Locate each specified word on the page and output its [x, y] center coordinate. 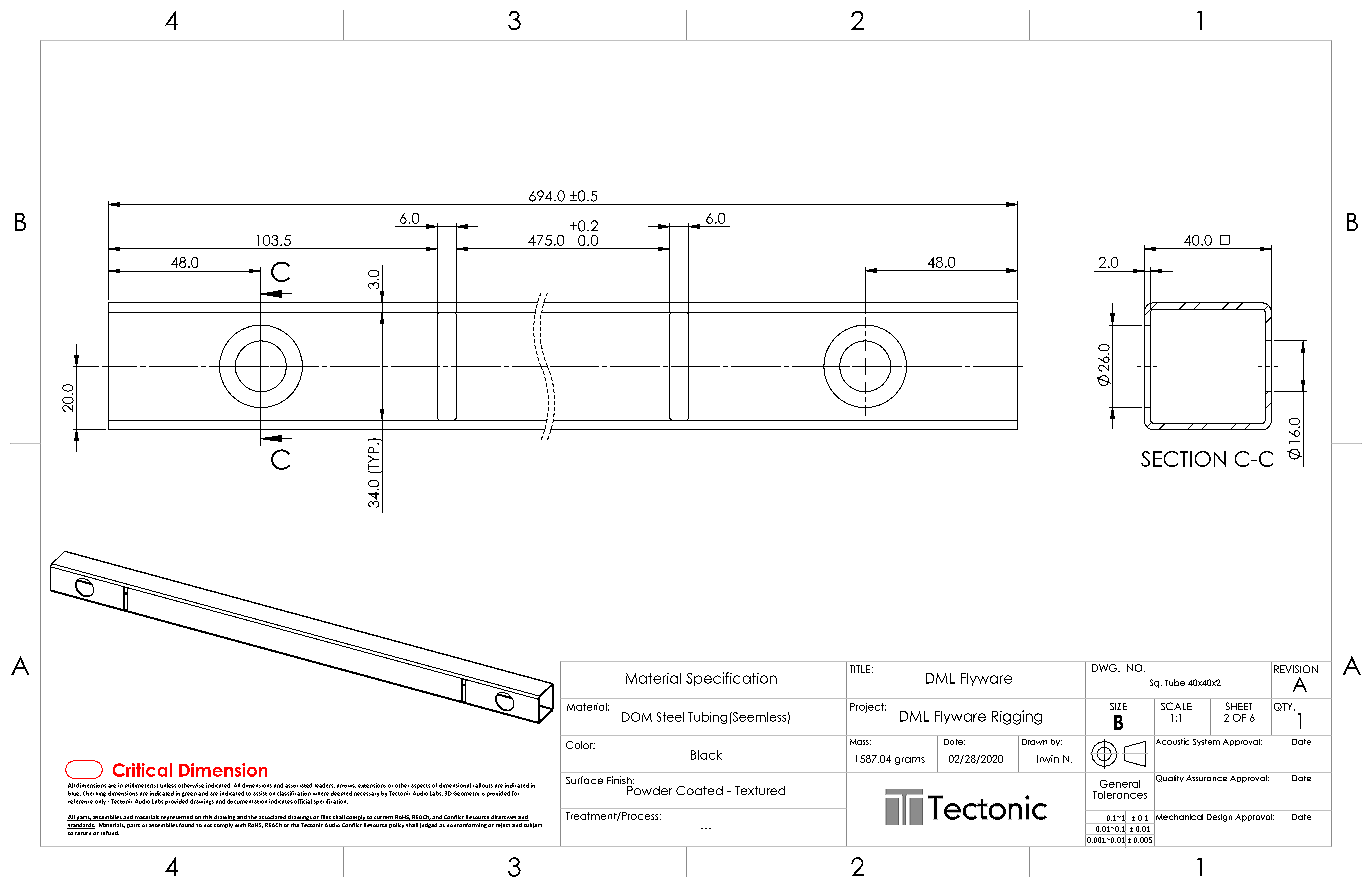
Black [706, 755]
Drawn [1034, 742]
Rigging [1017, 717]
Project [868, 708]
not [208, 825]
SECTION [1183, 459]
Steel [670, 717]
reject [503, 825]
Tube [1175, 682]
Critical [142, 770]
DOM [637, 717]
